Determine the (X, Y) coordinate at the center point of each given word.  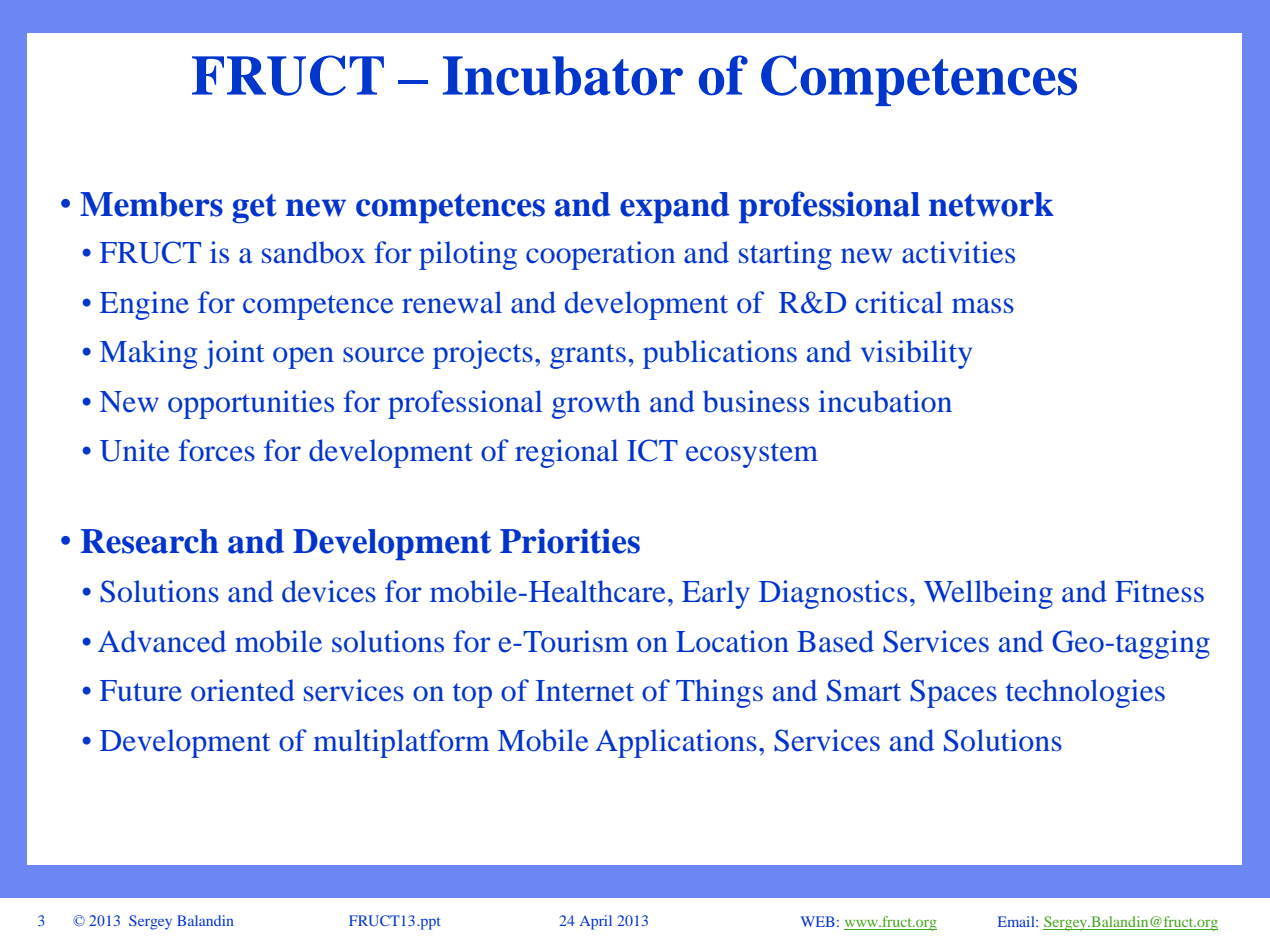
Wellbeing (988, 594)
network (991, 204)
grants (588, 356)
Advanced (162, 641)
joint (234, 354)
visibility (916, 354)
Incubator (563, 76)
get (254, 209)
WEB (818, 921)
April (596, 922)
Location (732, 641)
